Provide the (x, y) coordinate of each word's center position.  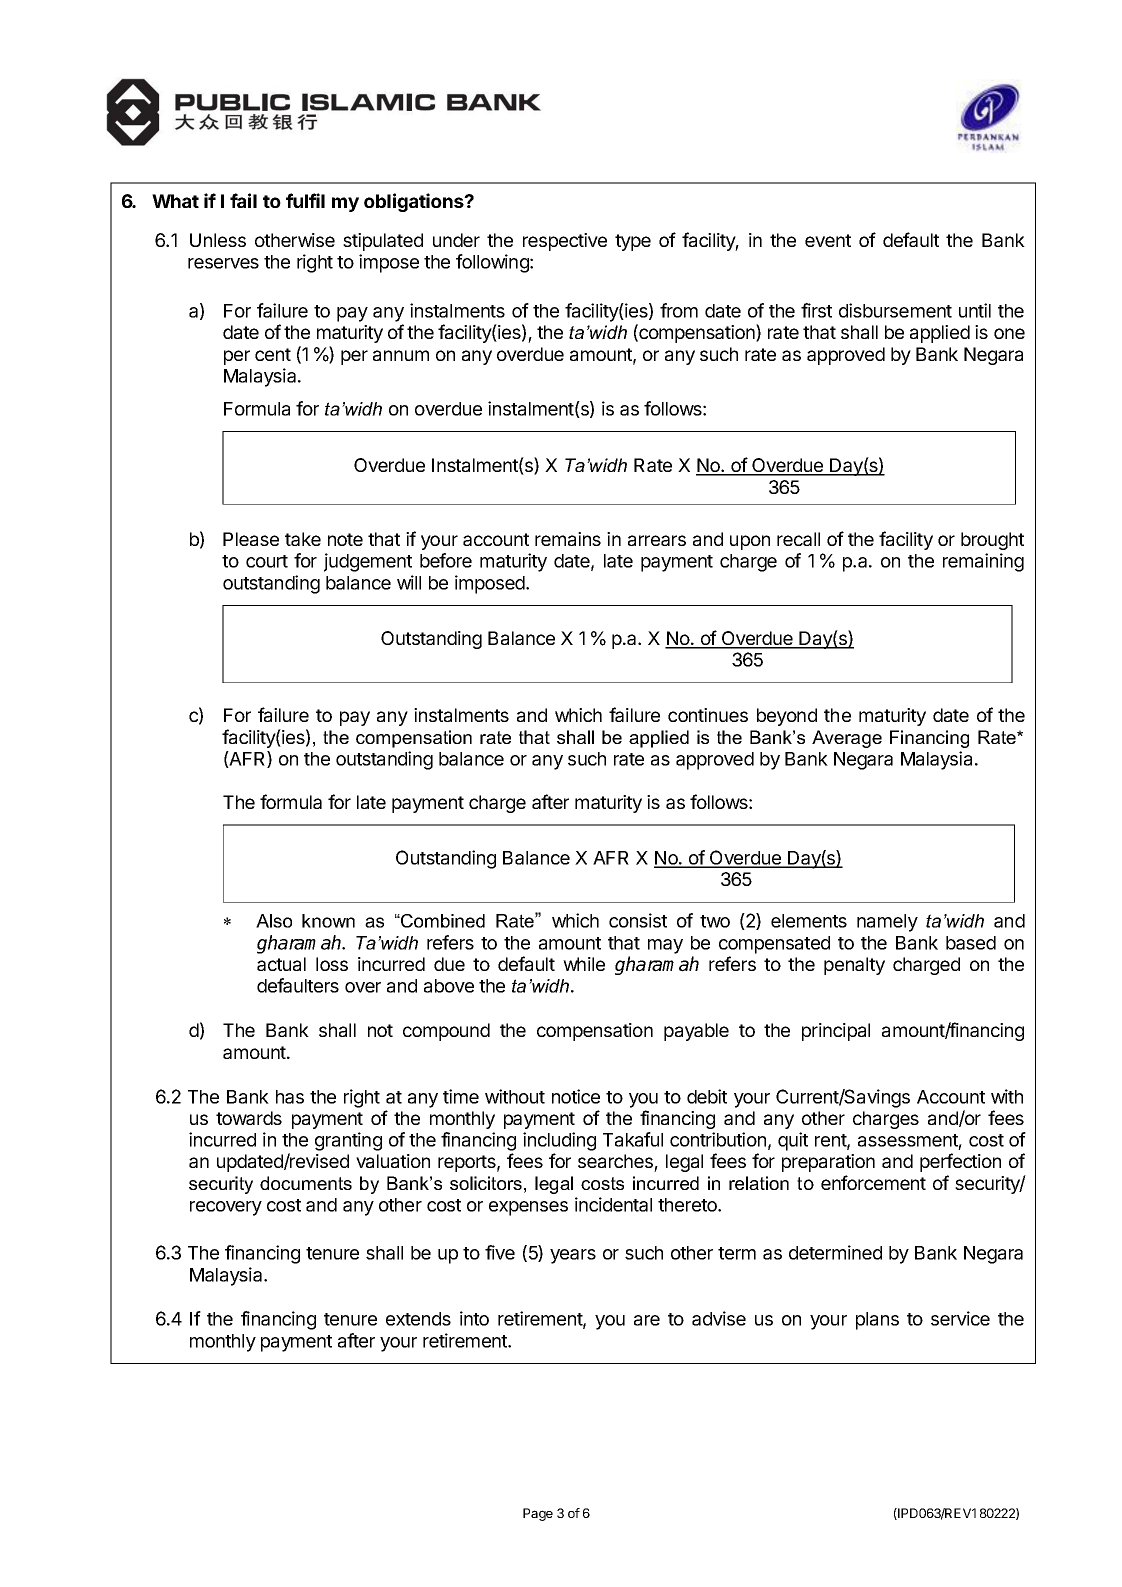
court (267, 561)
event (828, 240)
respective (565, 242)
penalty (854, 966)
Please (251, 539)
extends (418, 1319)
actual (281, 964)
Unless (218, 240)
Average (847, 739)
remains (568, 539)
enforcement (873, 1182)
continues (708, 715)
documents (306, 1183)
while (584, 964)
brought (992, 541)
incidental (613, 1204)
